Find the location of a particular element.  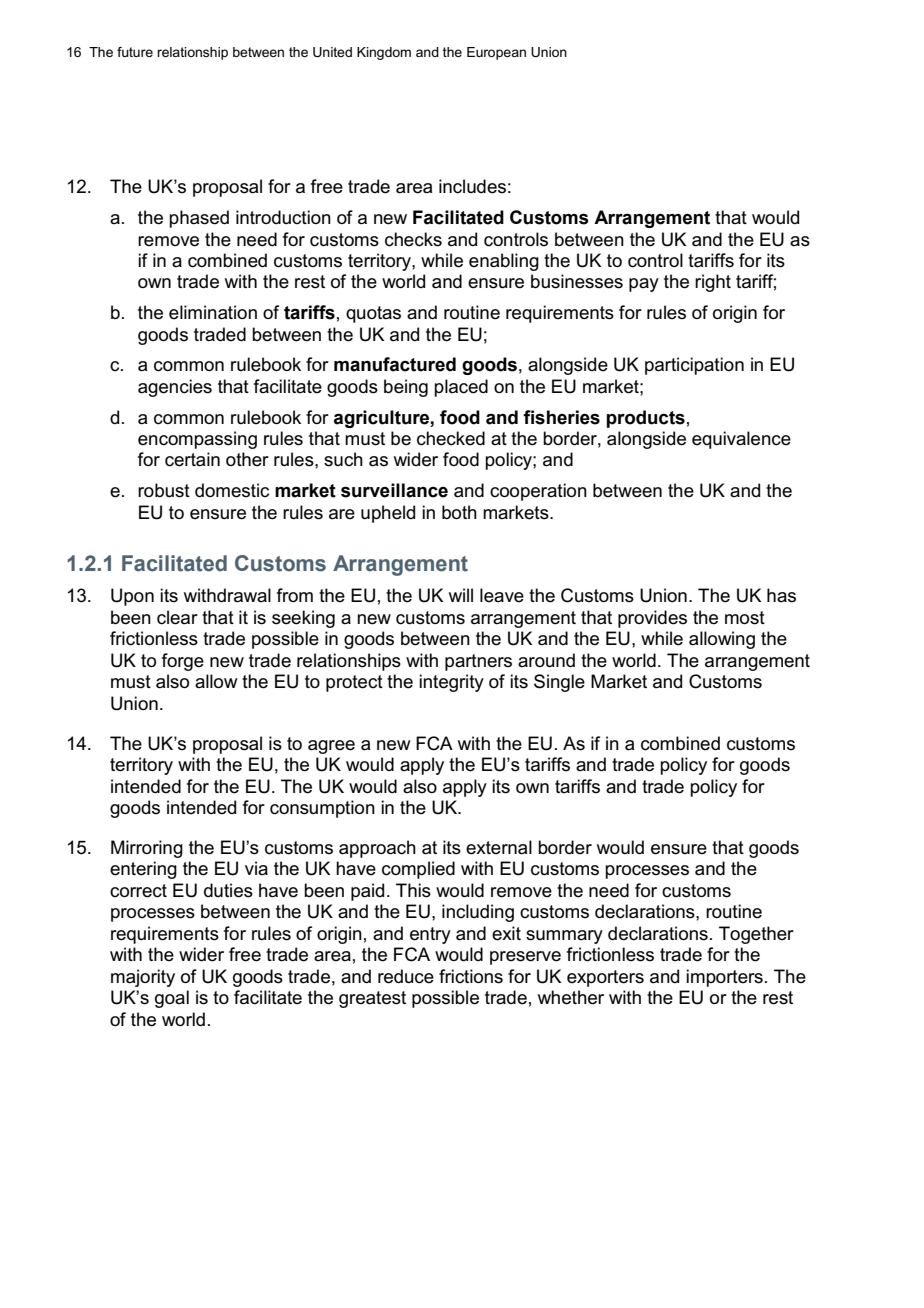

future is located at coordinates (135, 52).
